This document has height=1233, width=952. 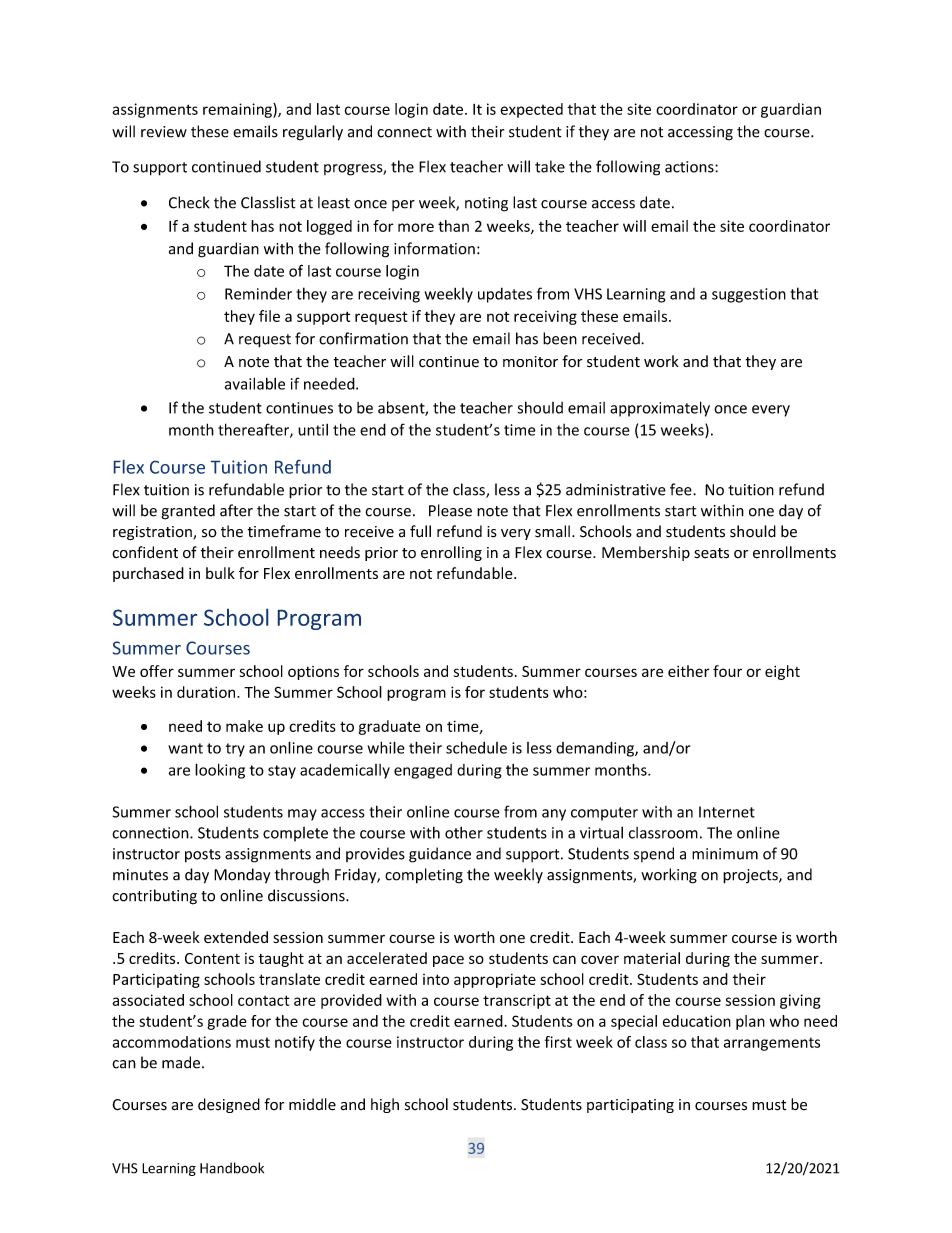 What do you see at coordinates (727, 671) in the document?
I see `four` at bounding box center [727, 671].
